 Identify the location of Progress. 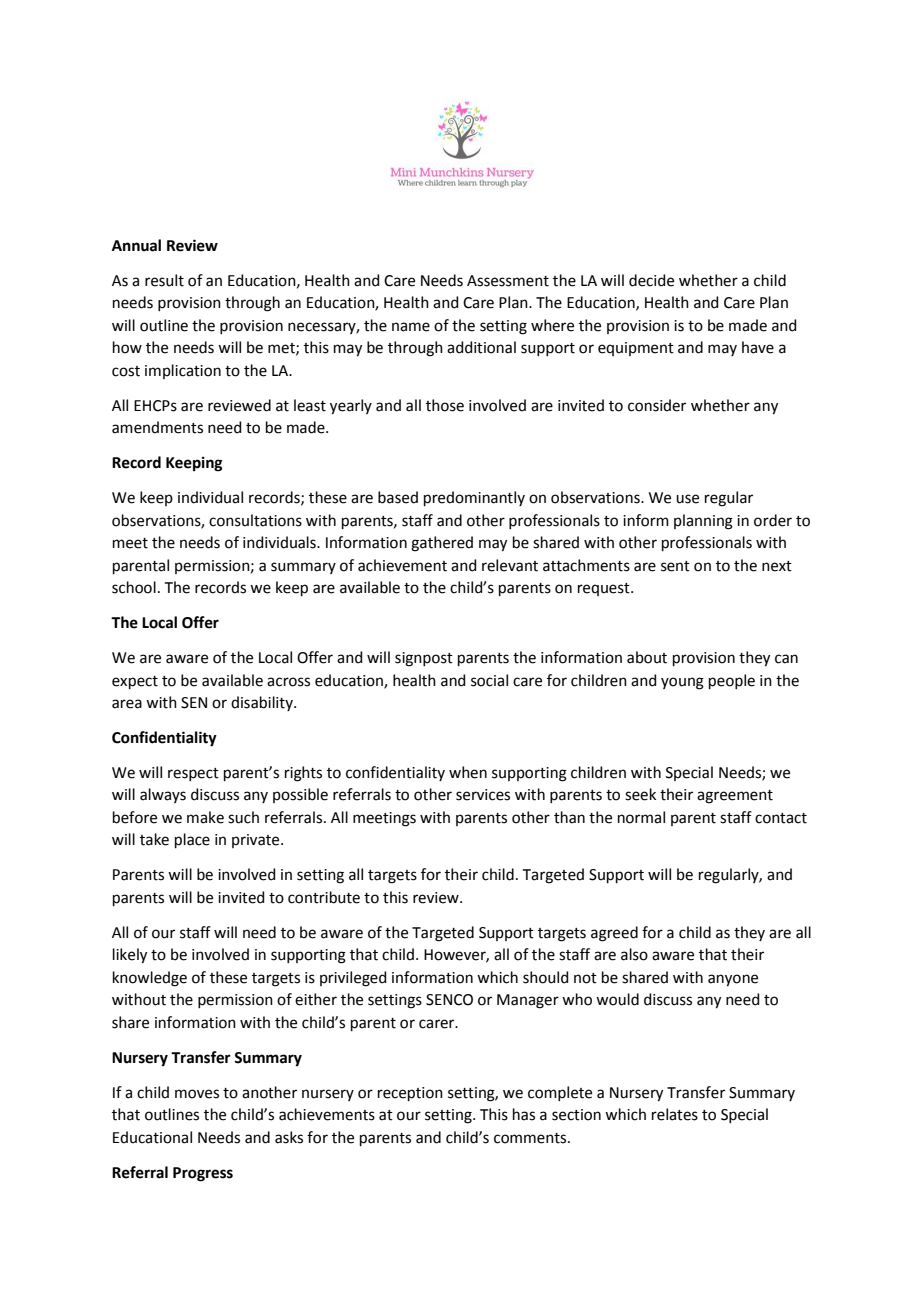
(203, 1174).
